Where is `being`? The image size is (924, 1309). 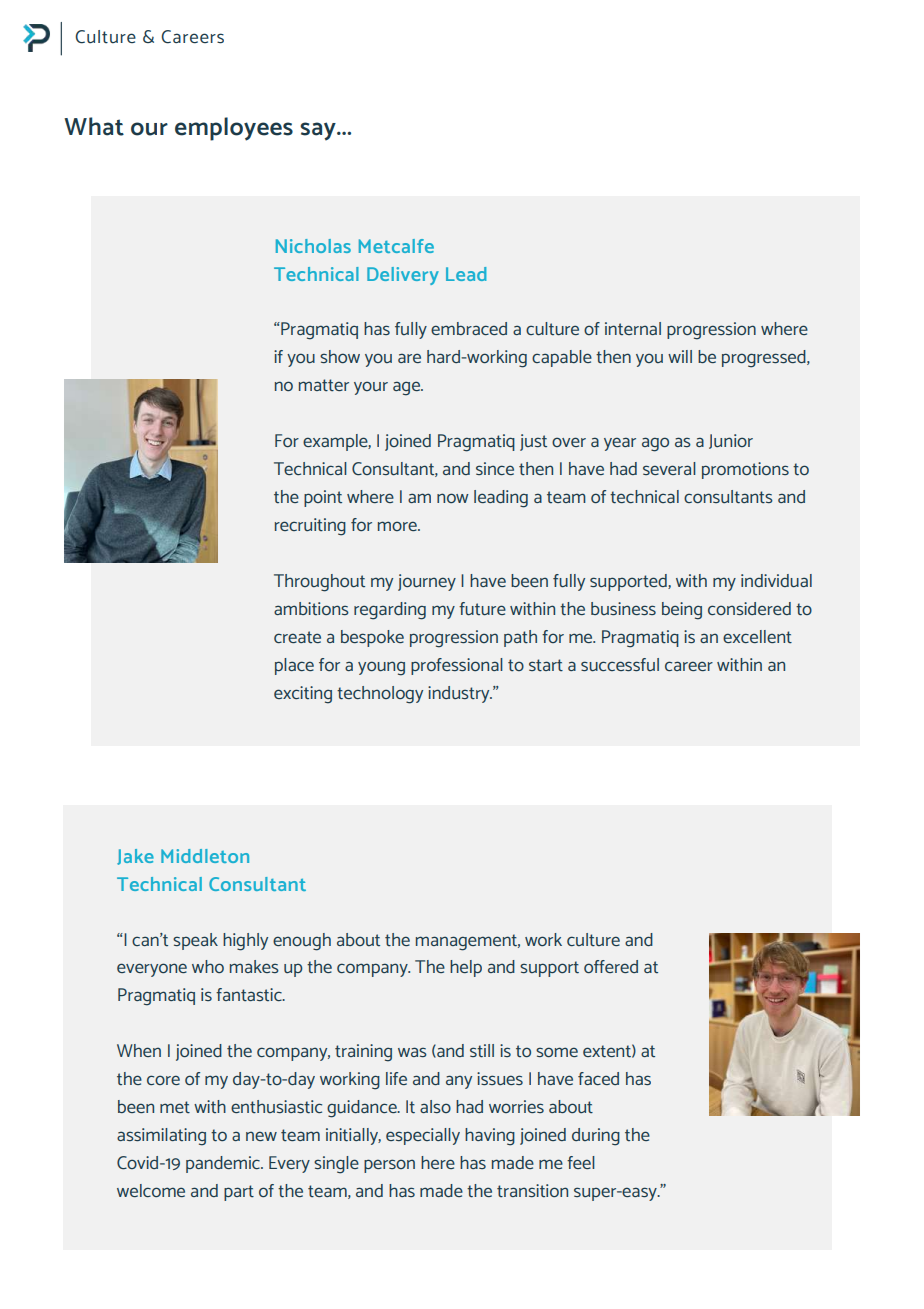
being is located at coordinates (682, 611).
